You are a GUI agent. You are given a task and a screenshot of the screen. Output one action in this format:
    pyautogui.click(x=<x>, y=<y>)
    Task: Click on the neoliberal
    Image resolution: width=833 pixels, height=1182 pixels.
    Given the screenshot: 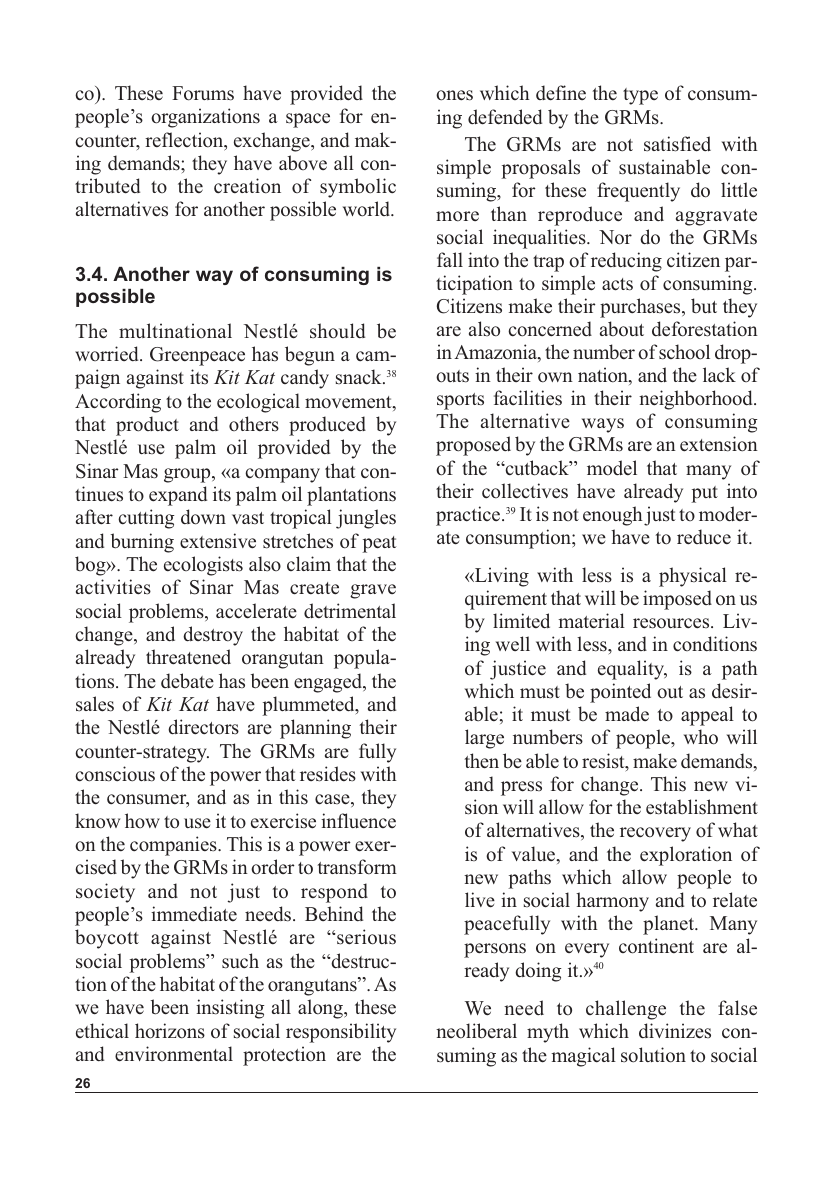 What is the action you would take?
    pyautogui.click(x=476, y=1031)
